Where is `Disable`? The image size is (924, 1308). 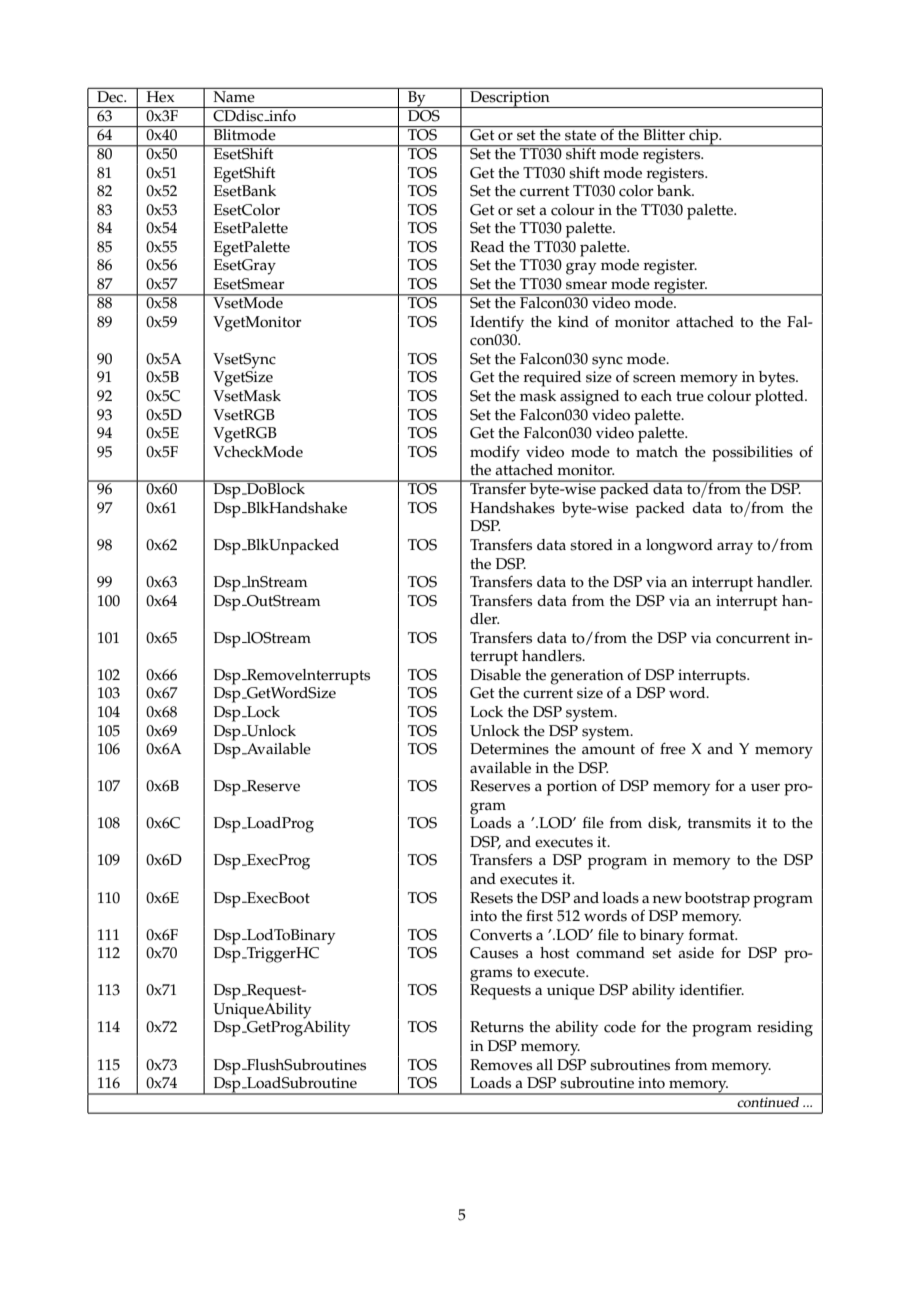 Disable is located at coordinates (495, 675).
